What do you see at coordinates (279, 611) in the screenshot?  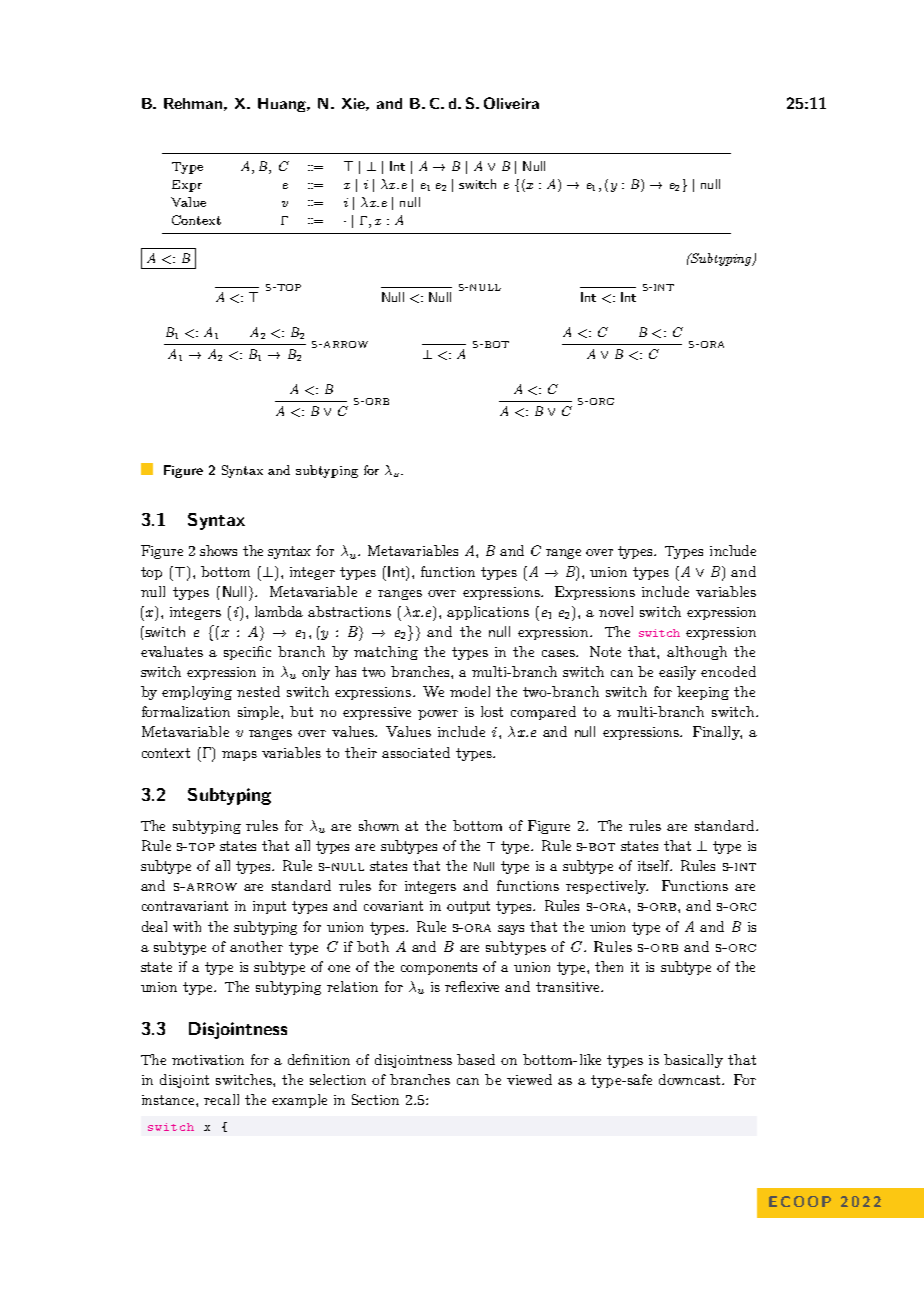 I see `lambda` at bounding box center [279, 611].
